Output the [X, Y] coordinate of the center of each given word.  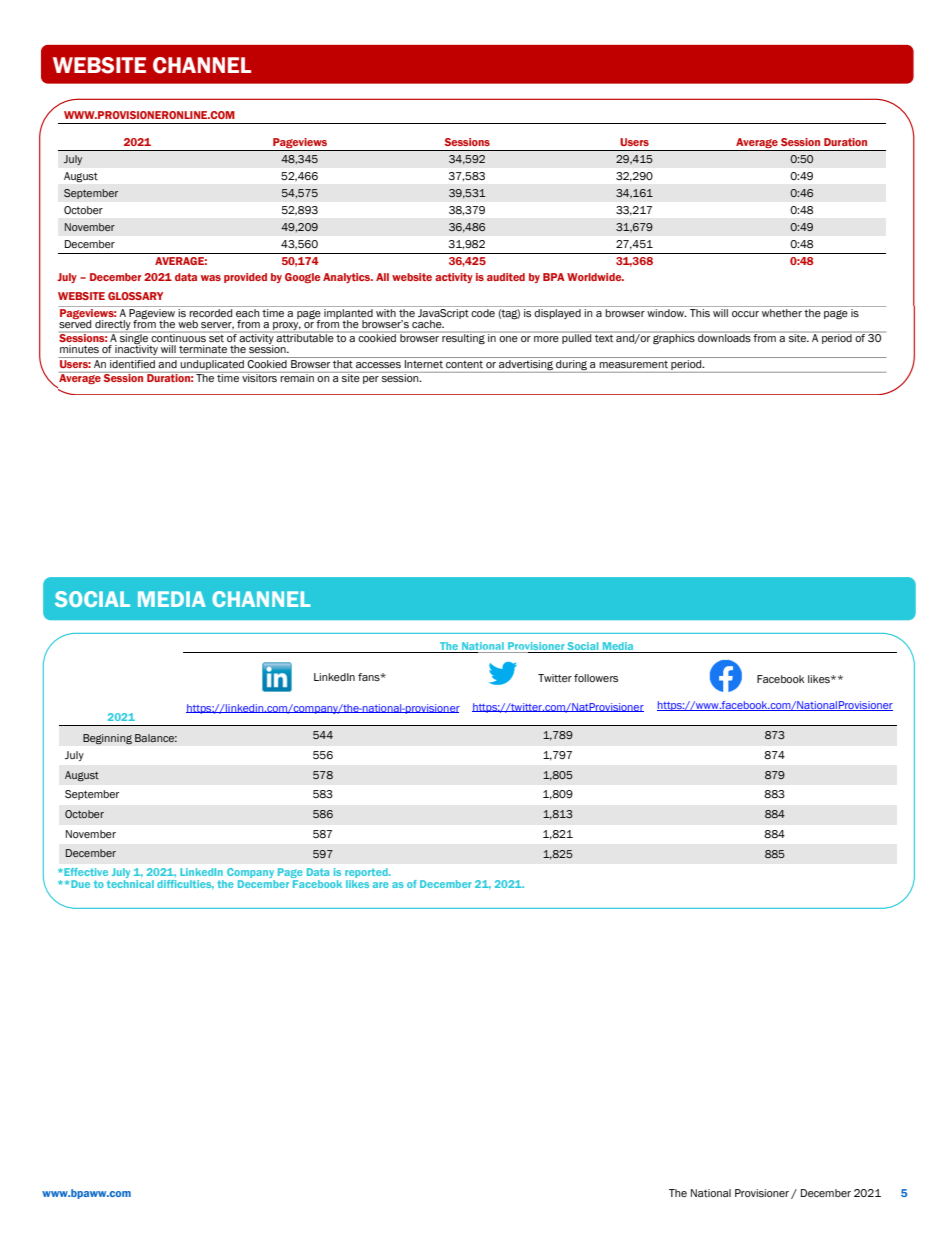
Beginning [107, 739]
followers [596, 678]
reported [367, 874]
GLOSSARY [135, 296]
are [381, 885]
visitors [259, 377]
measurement [634, 364]
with [386, 313]
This [700, 313]
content [464, 364]
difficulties [185, 884]
